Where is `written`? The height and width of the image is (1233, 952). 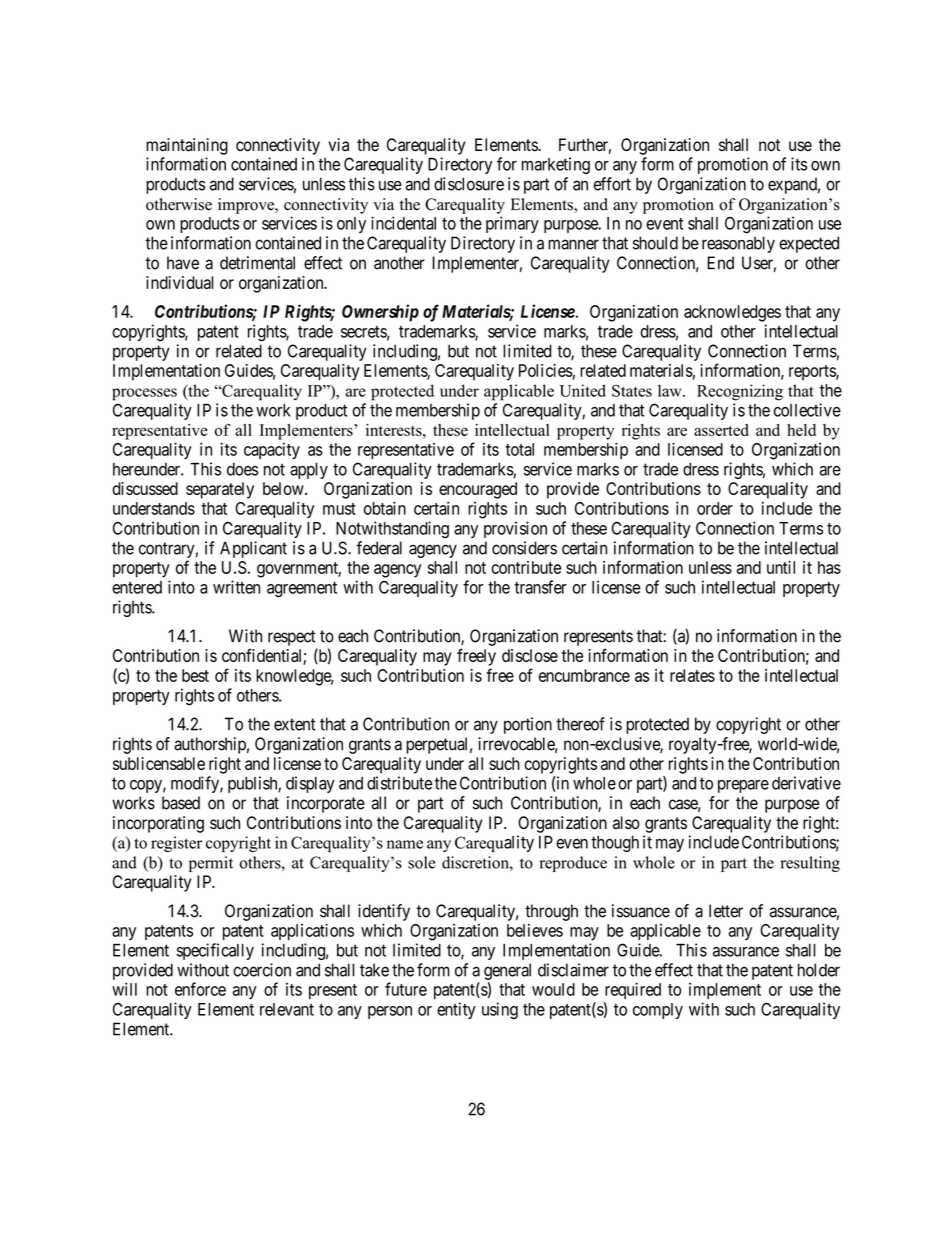
written is located at coordinates (236, 587).
